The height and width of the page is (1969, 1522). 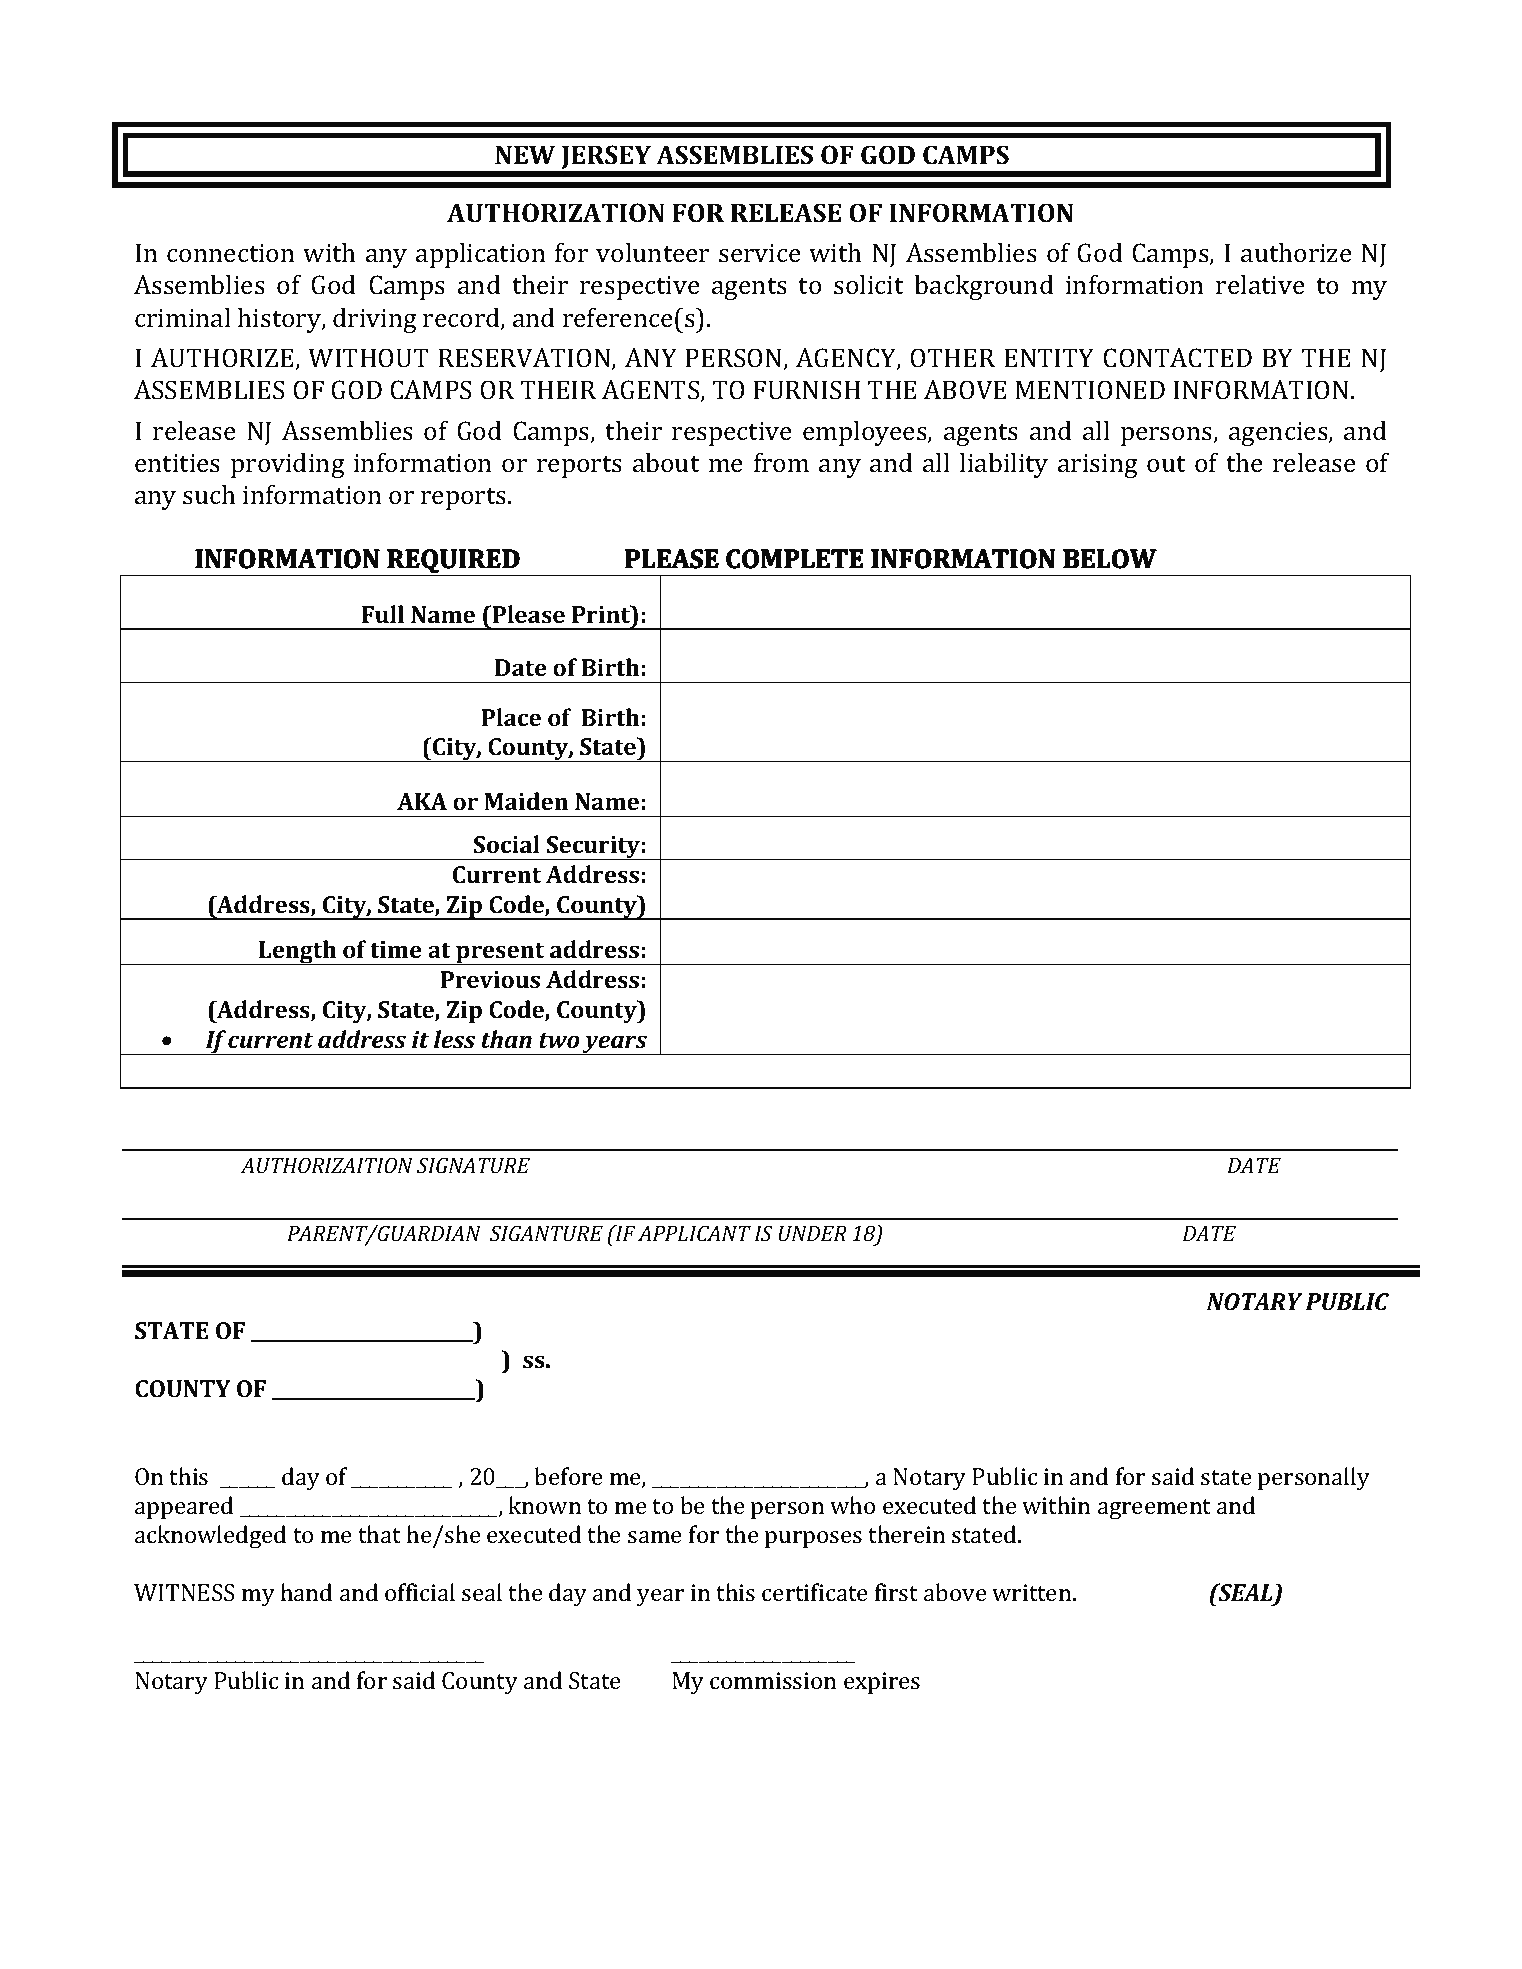 What do you see at coordinates (298, 952) in the page?
I see `Length` at bounding box center [298, 952].
